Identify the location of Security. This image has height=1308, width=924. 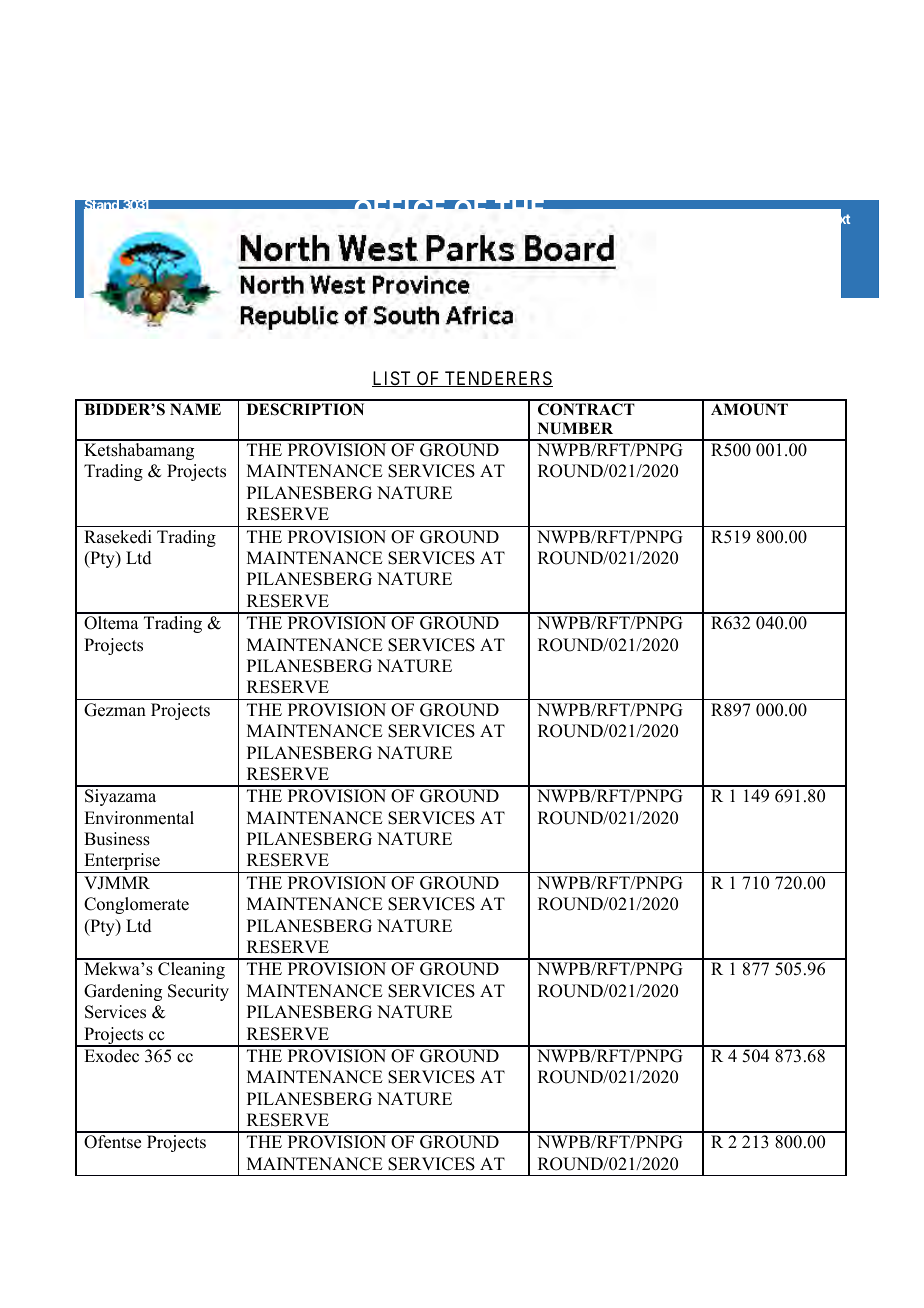
(198, 992).
